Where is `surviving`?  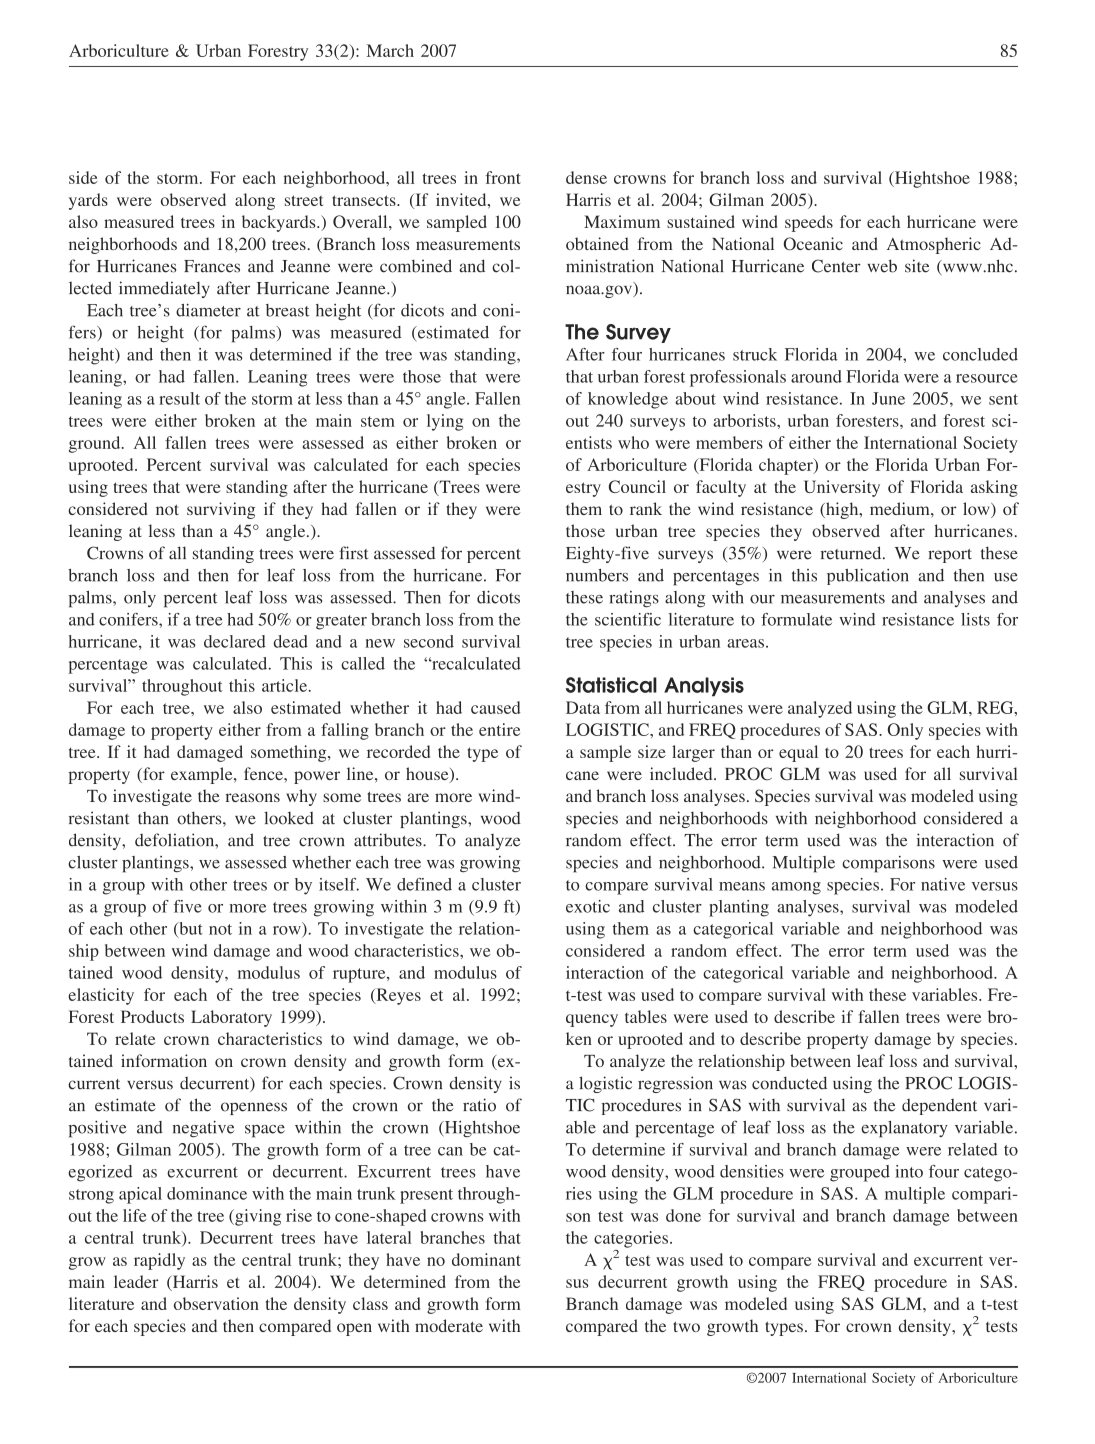 surviving is located at coordinates (221, 510).
